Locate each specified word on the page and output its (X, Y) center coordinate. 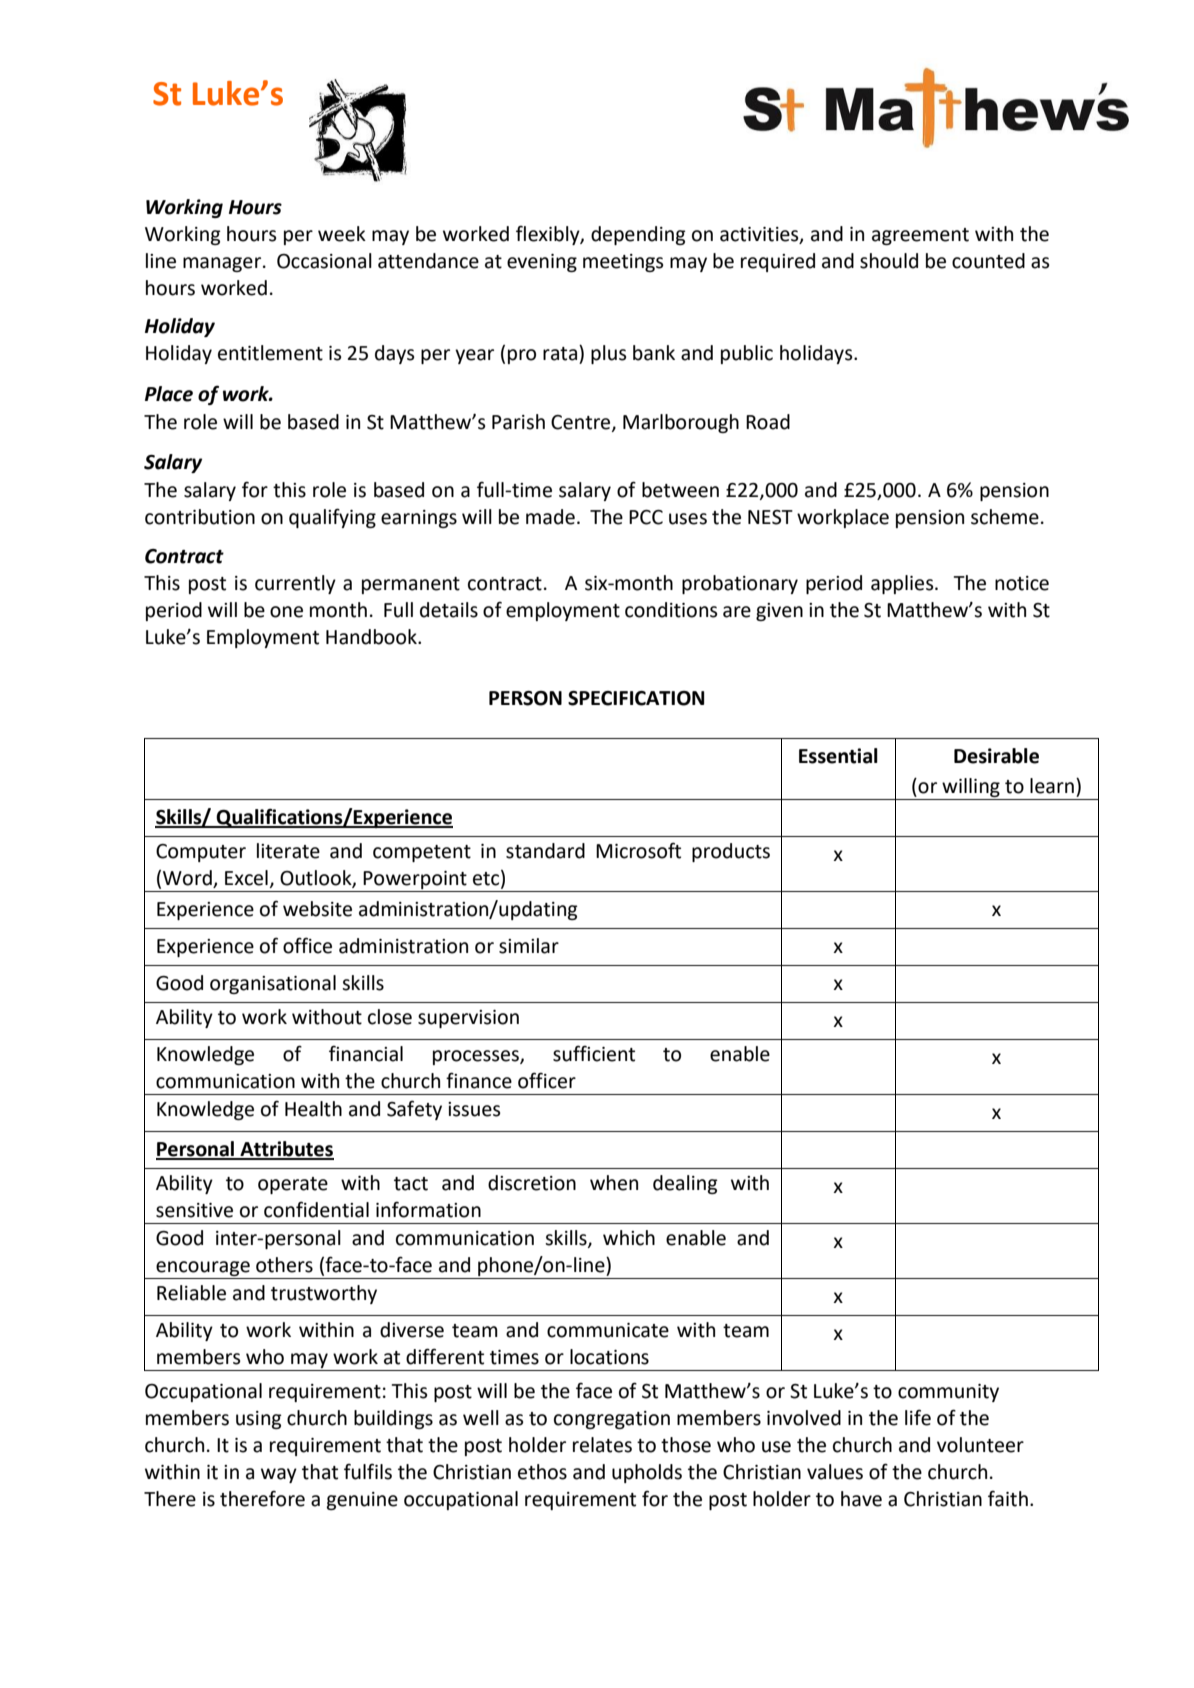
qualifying (332, 518)
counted (988, 261)
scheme (1005, 517)
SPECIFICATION (636, 698)
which (629, 1238)
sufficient (594, 1053)
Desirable (996, 756)
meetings (623, 263)
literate (288, 851)
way (279, 1475)
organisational (273, 984)
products (731, 852)
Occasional (324, 261)
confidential (316, 1209)
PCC (646, 517)
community (948, 1393)
